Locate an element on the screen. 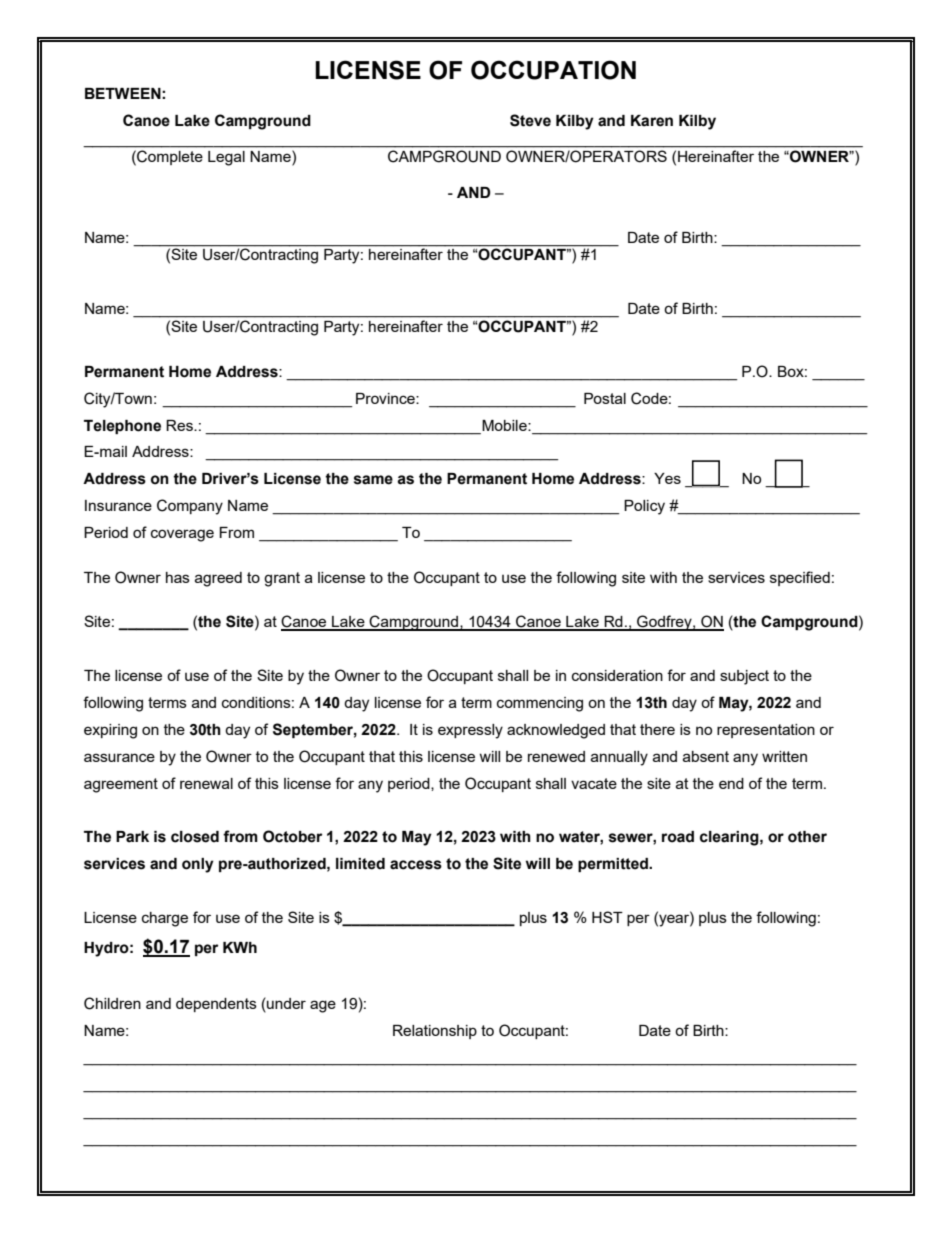 This screenshot has height=1233, width=952. Karen is located at coordinates (652, 121).
